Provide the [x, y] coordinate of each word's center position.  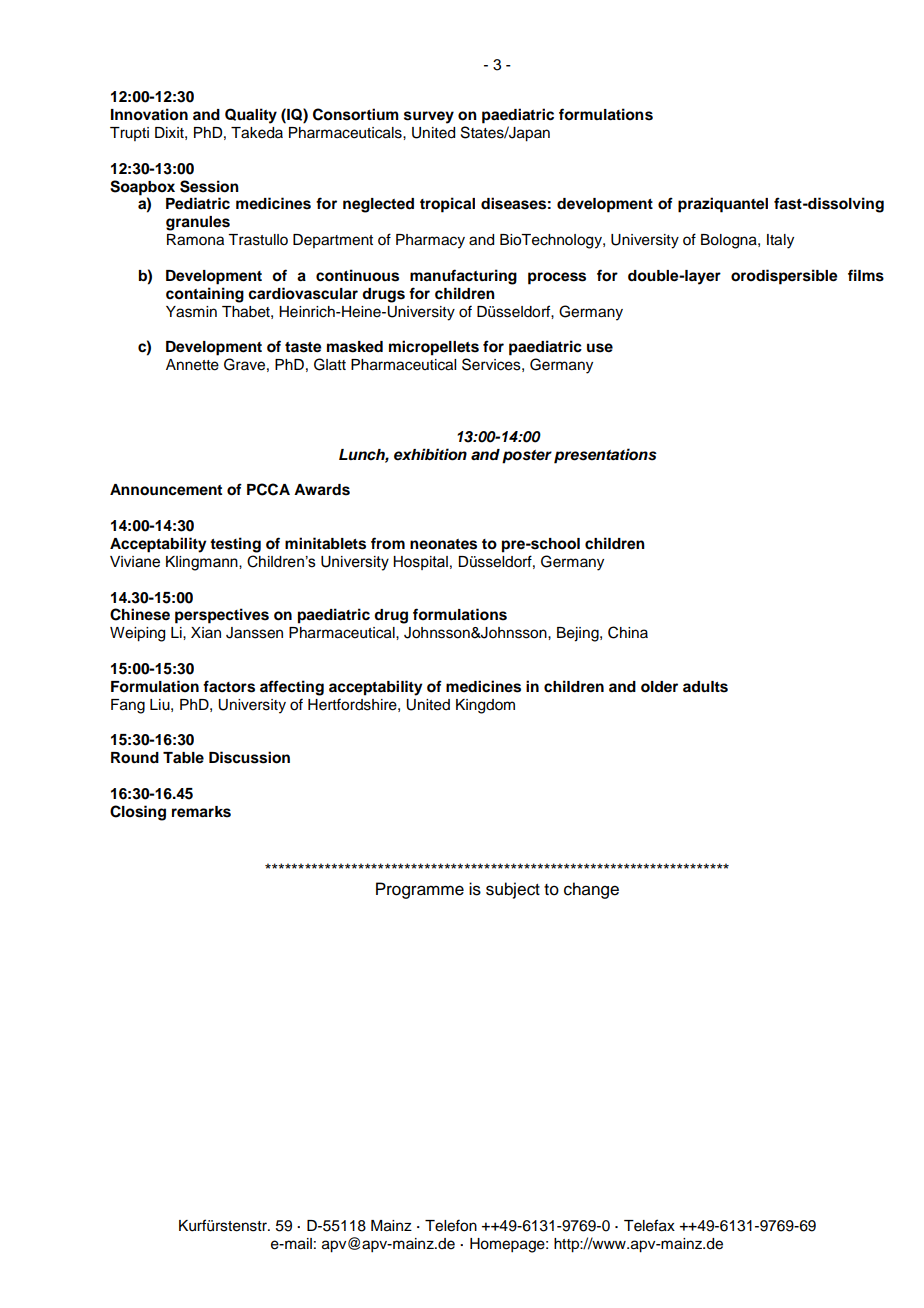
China [628, 632]
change [591, 890]
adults [705, 687]
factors [229, 686]
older [659, 687]
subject [513, 890]
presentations [605, 456]
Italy [780, 241]
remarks [201, 812]
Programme [420, 890]
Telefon [451, 1225]
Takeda [257, 133]
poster [527, 457]
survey [429, 117]
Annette [192, 365]
